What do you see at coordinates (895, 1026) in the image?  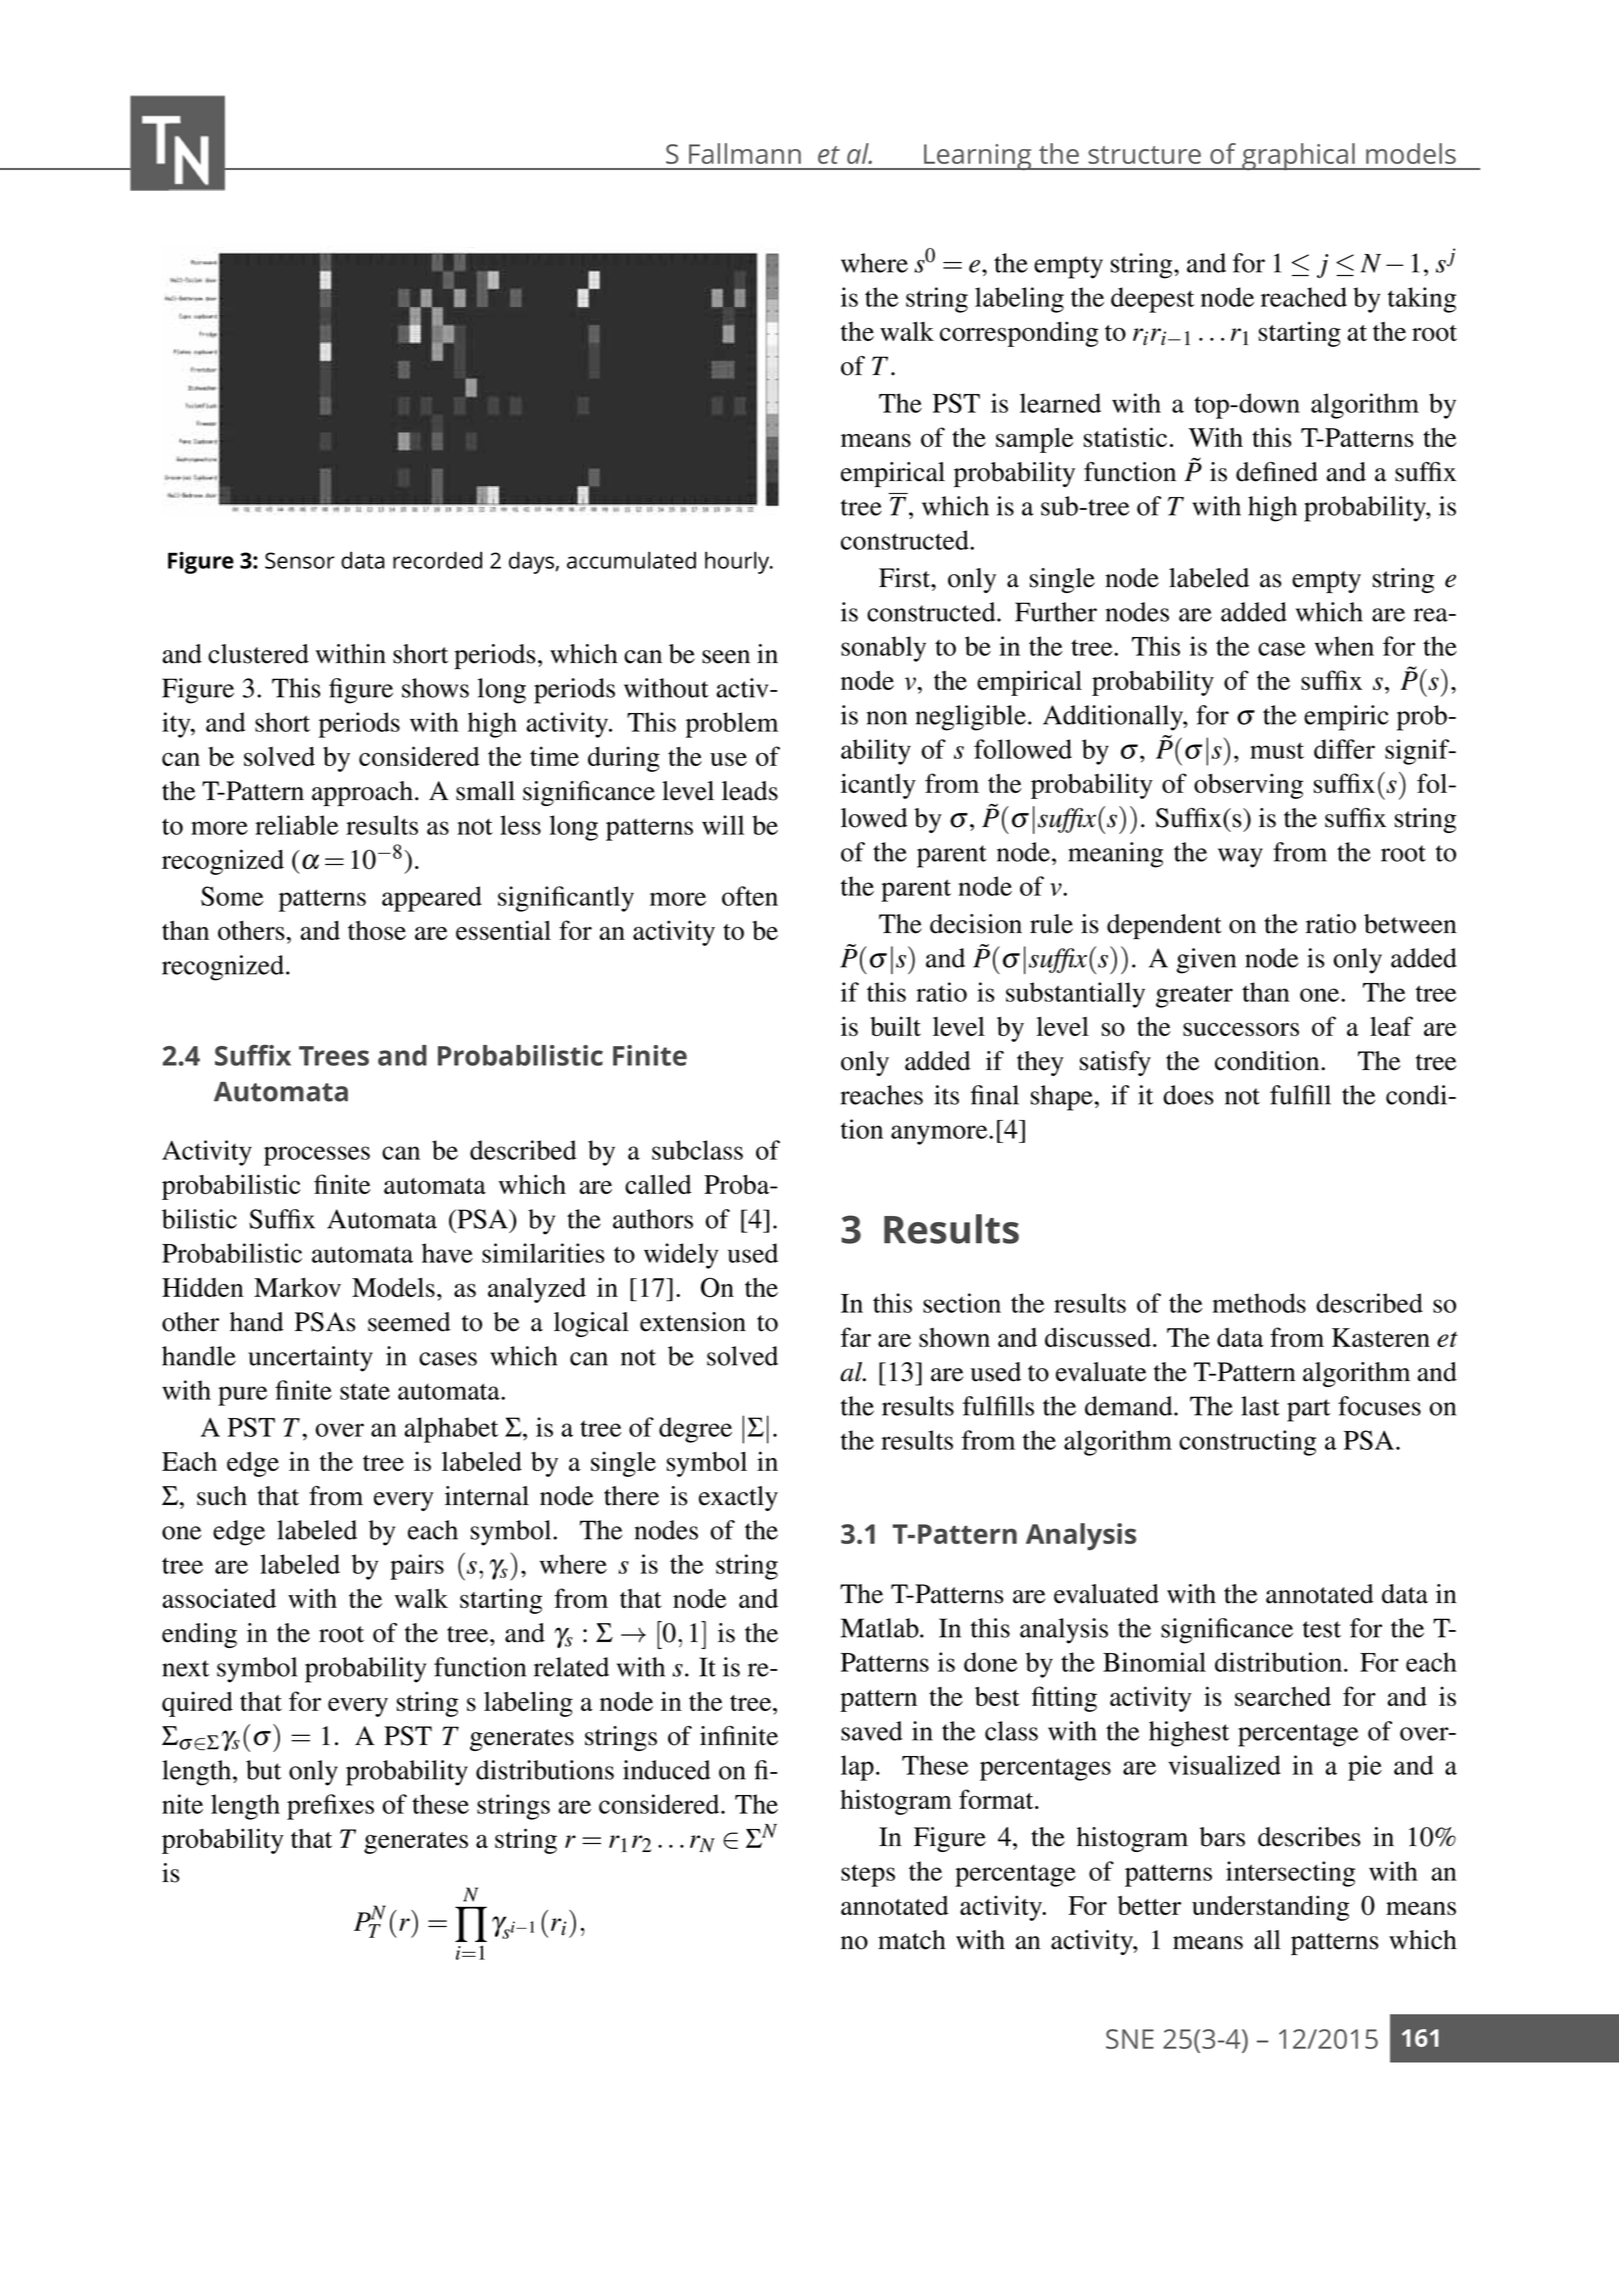 I see `built` at bounding box center [895, 1026].
